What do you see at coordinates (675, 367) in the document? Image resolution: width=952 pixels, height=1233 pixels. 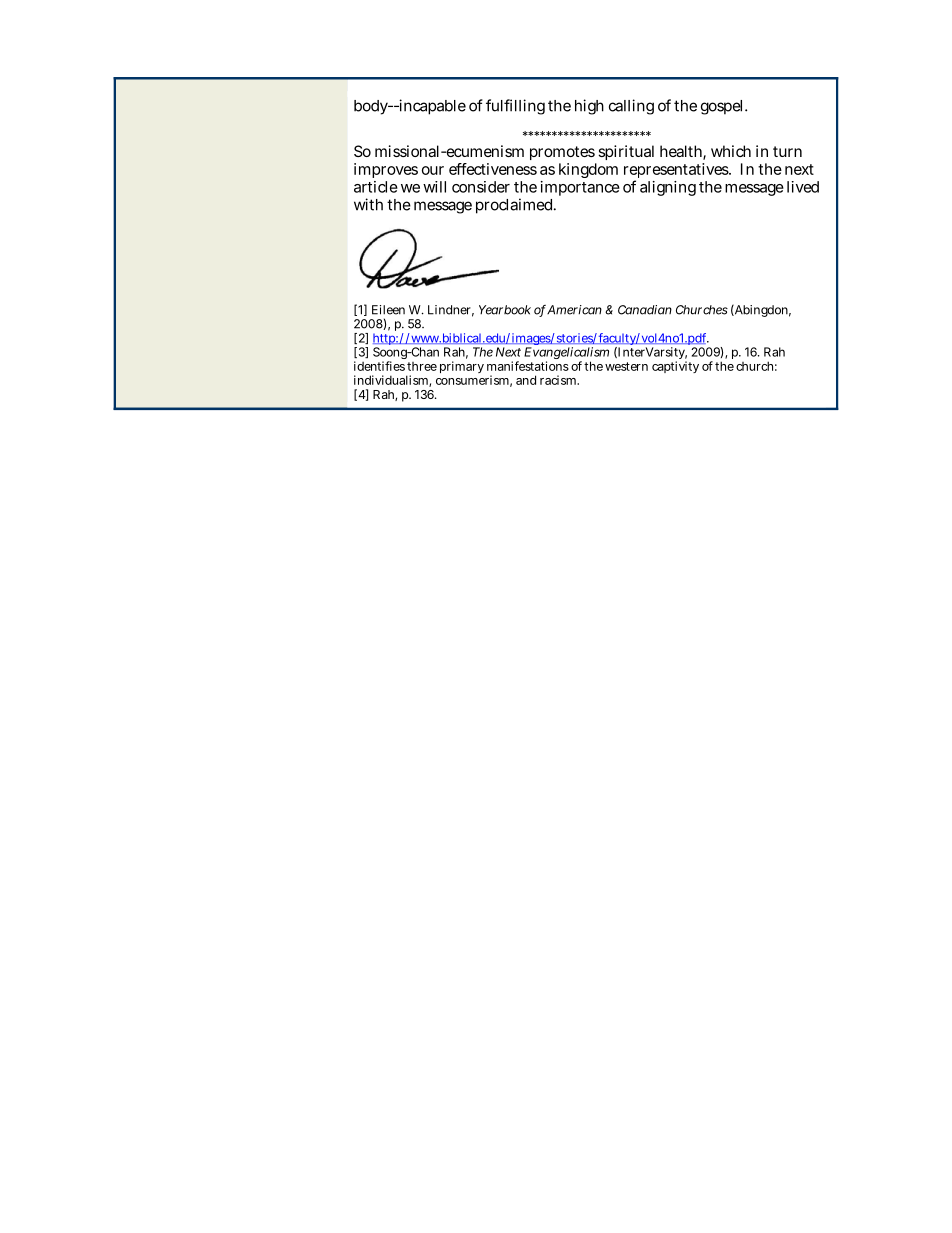 I see `captivity` at bounding box center [675, 367].
